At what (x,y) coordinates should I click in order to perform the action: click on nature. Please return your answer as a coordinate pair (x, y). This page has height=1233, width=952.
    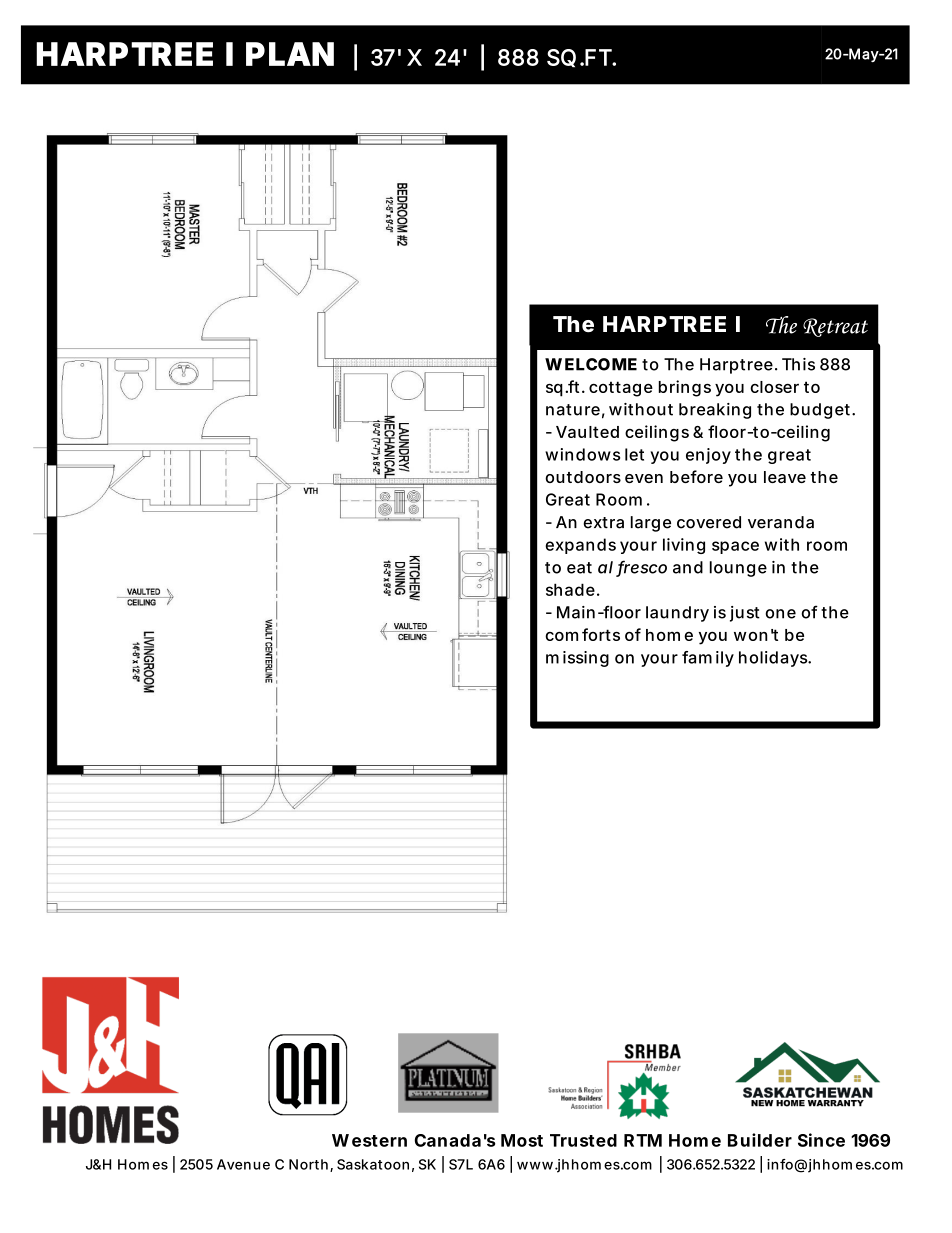
    Looking at the image, I should click on (573, 410).
